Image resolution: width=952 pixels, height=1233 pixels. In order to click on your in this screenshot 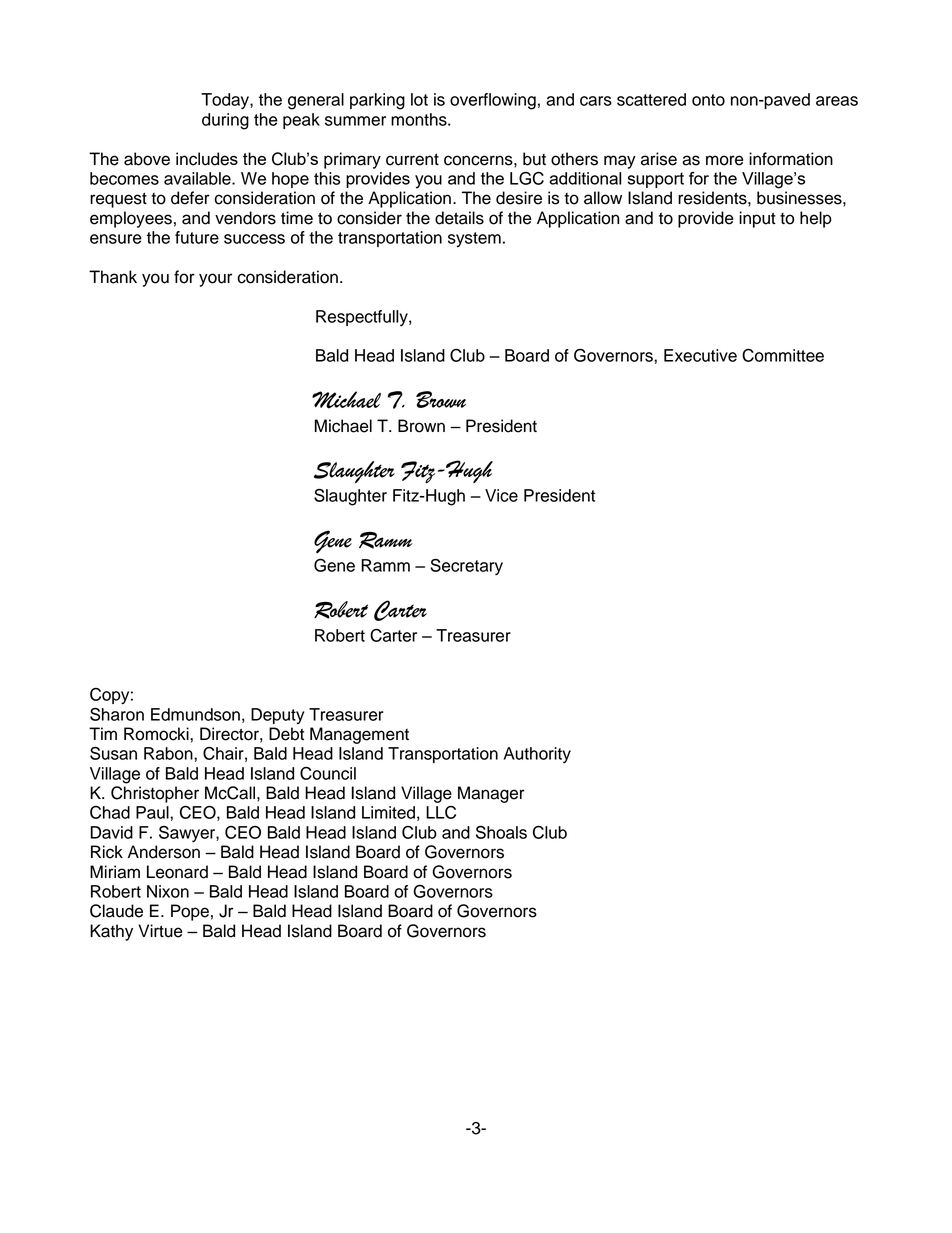, I will do `click(215, 280)`.
